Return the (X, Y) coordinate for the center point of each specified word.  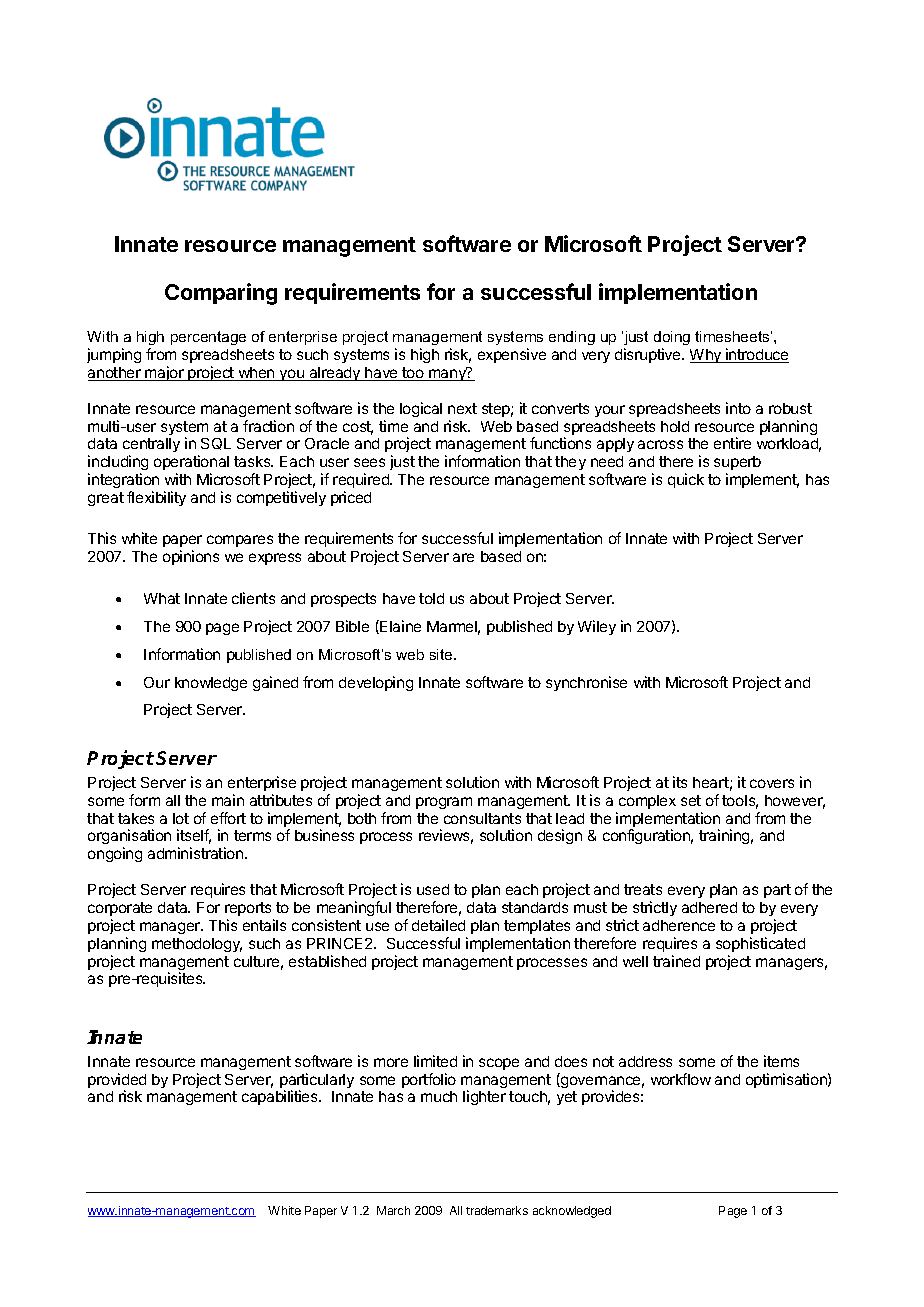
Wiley (597, 627)
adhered (709, 907)
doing (672, 338)
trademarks (497, 1210)
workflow (681, 1079)
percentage (208, 338)
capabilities (281, 1097)
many (447, 374)
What (162, 598)
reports (248, 909)
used (433, 889)
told (431, 598)
